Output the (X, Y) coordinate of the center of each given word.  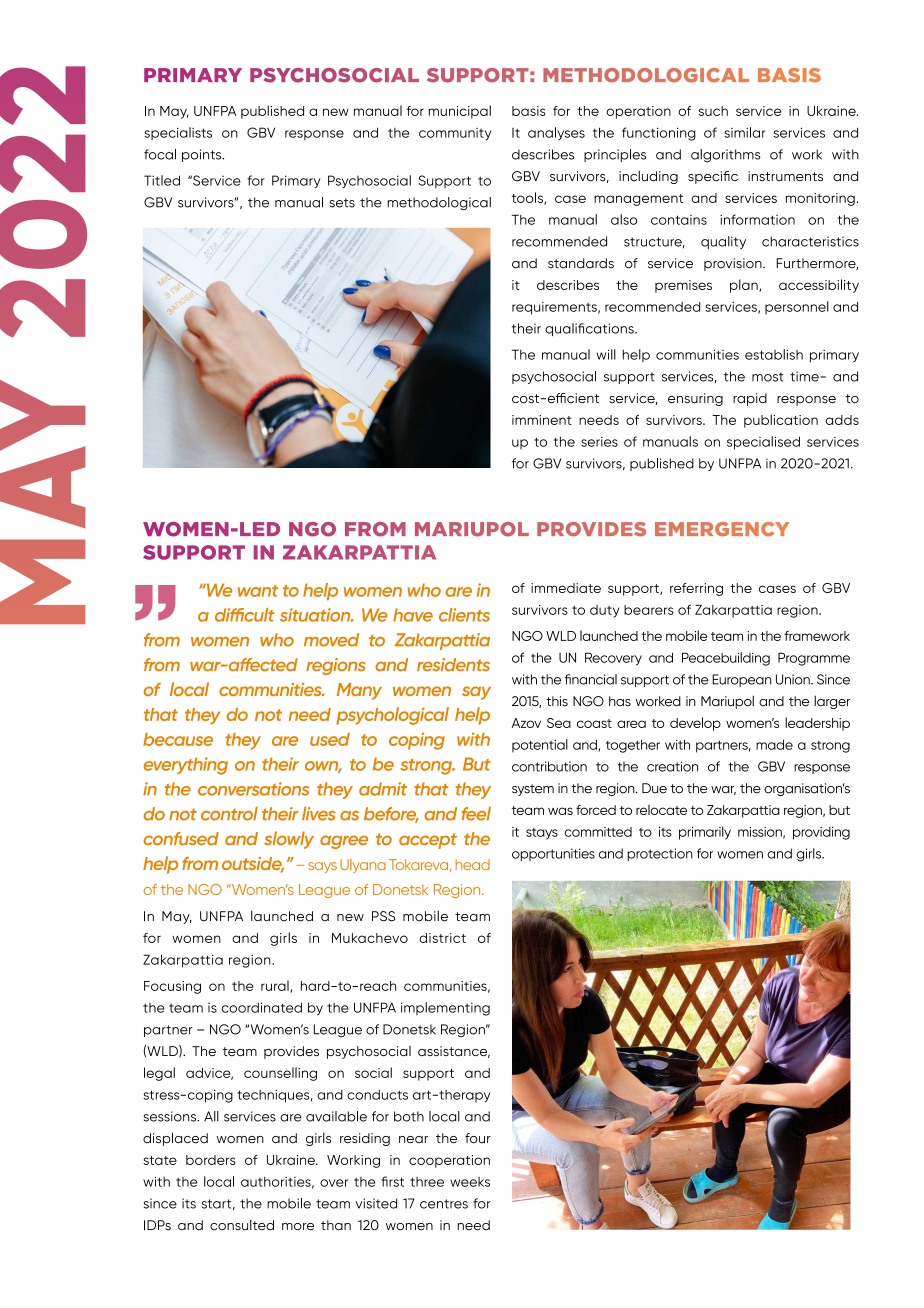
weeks (470, 1182)
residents (453, 665)
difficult (245, 615)
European (742, 680)
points (203, 155)
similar (745, 132)
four (478, 1138)
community (455, 134)
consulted (242, 1225)
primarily (705, 833)
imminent (542, 420)
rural (276, 986)
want (258, 591)
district (442, 938)
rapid (750, 399)
